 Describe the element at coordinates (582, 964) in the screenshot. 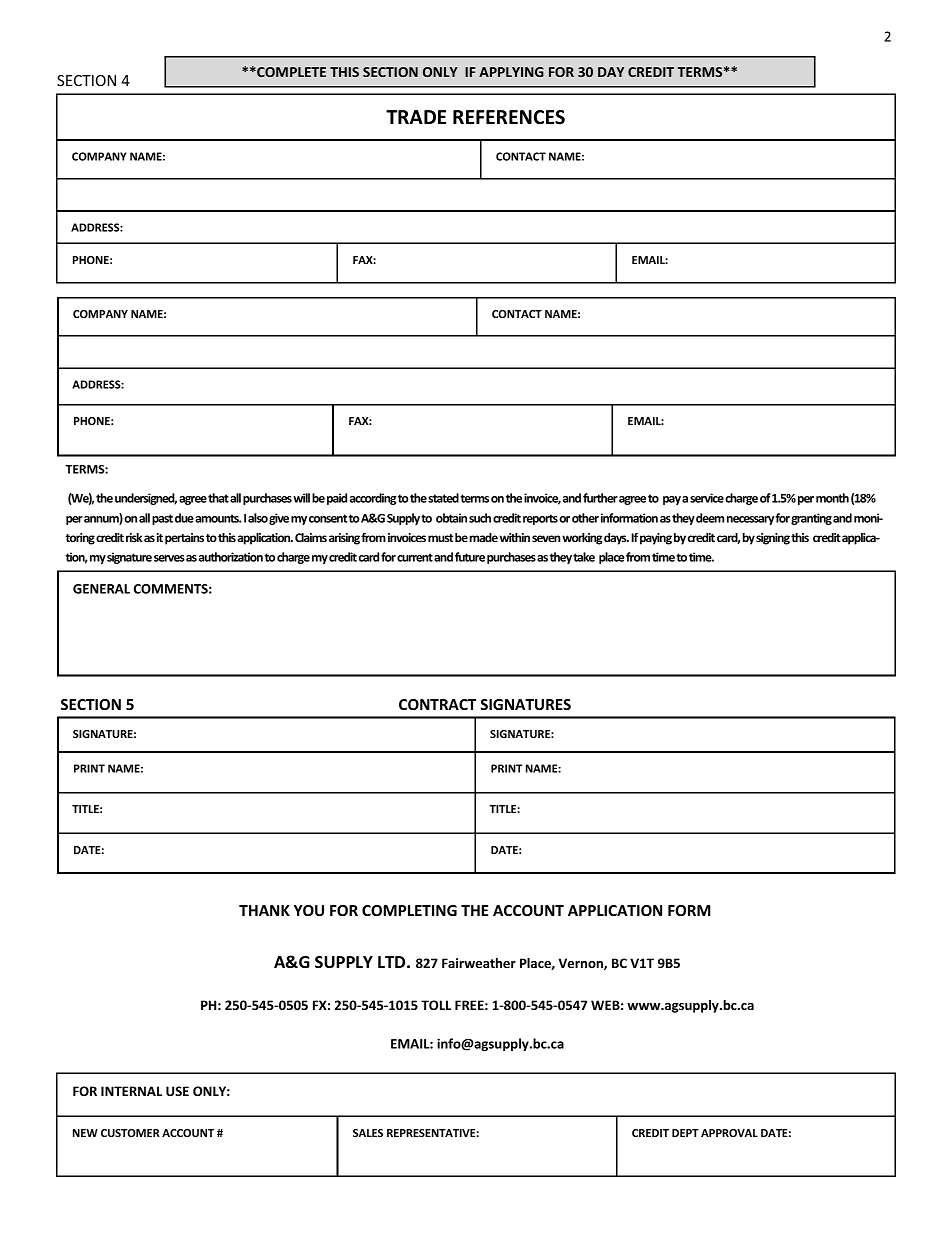

I see `Vernon` at that location.
